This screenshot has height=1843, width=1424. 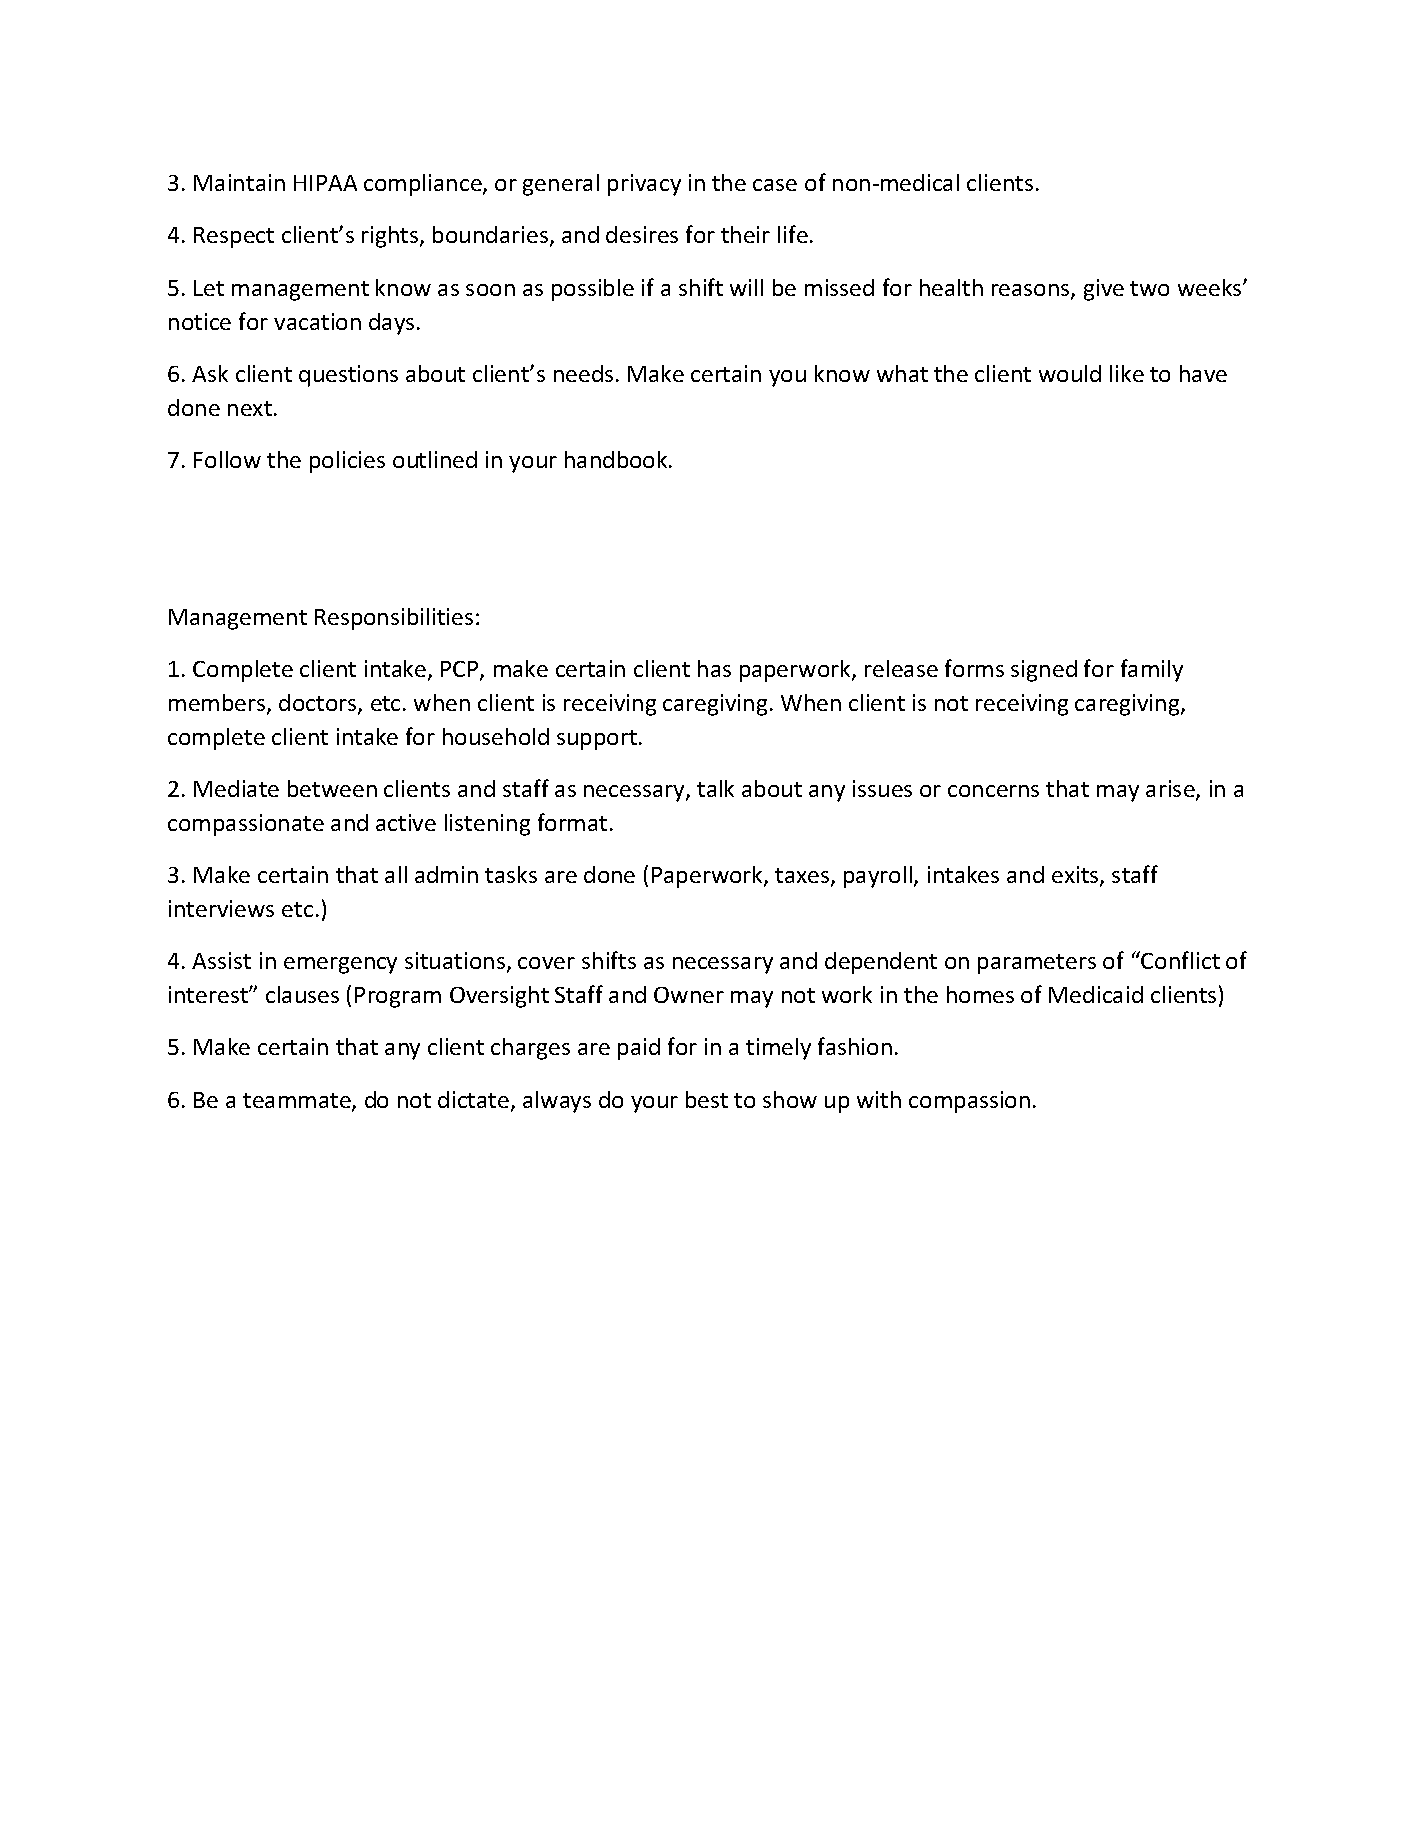 I want to click on teammate, so click(x=298, y=1102).
